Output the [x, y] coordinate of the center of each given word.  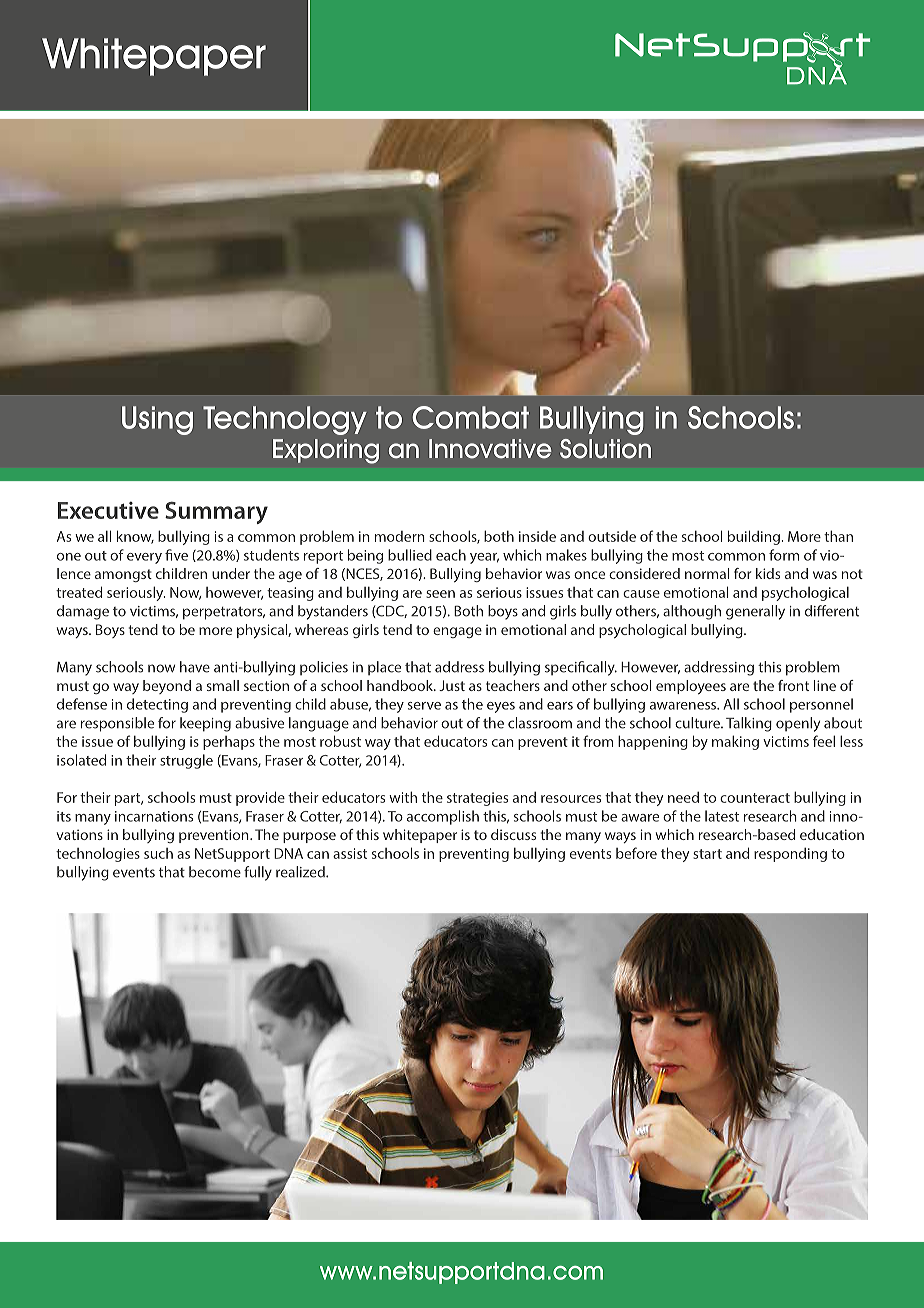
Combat [470, 417]
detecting [157, 705]
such [158, 853]
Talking [749, 724]
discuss [513, 834]
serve [424, 706]
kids [768, 573]
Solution [605, 449]
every [144, 558]
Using [157, 420]
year [484, 558]
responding [790, 855]
